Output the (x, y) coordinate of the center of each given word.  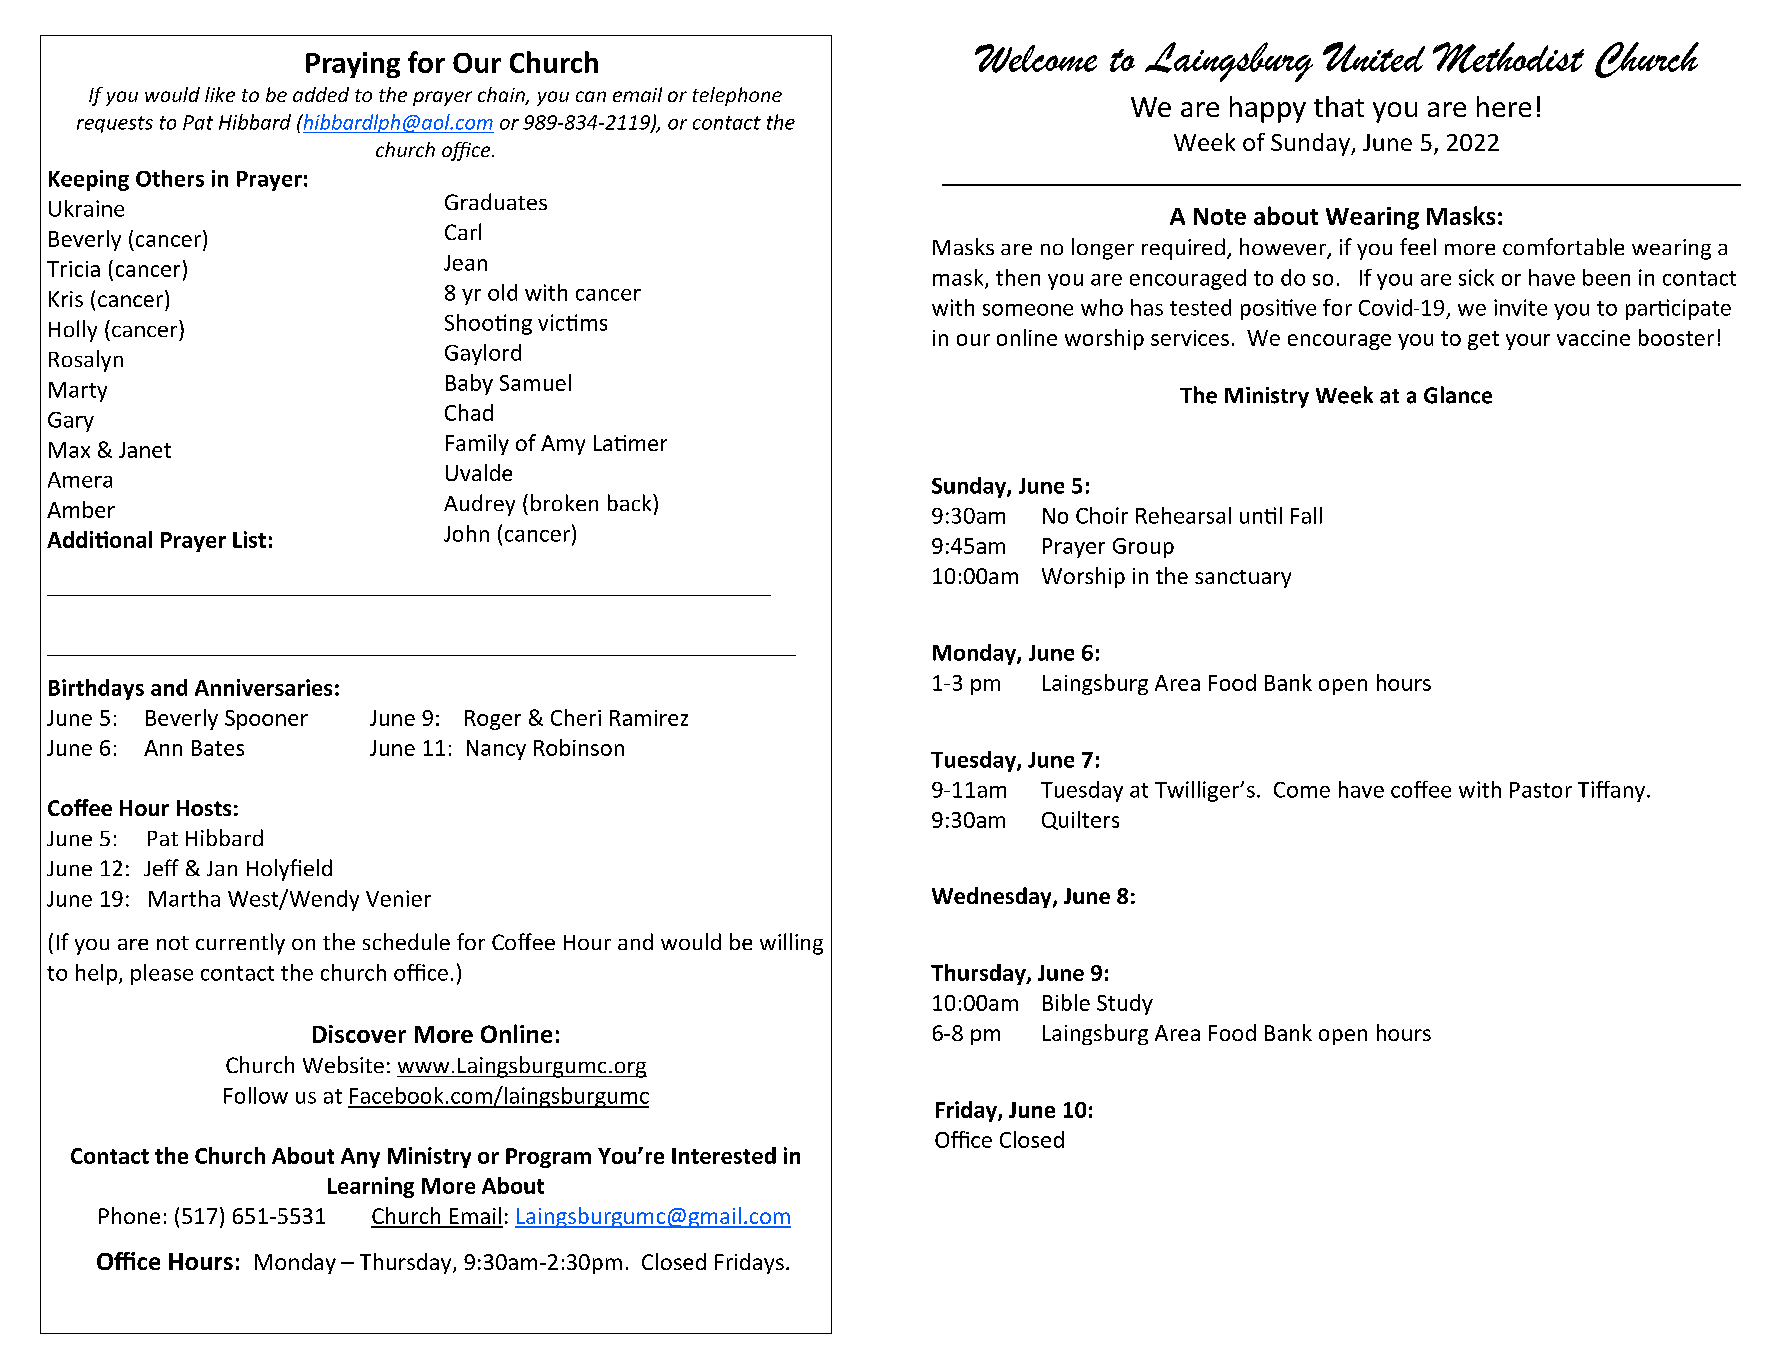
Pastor (1541, 790)
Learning (371, 1187)
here (1504, 106)
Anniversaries (263, 687)
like (220, 94)
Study (1125, 1004)
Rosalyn (86, 361)
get (1483, 340)
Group (1143, 548)
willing (791, 944)
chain (502, 96)
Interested (724, 1155)
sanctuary (1243, 579)
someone (1028, 310)
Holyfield (289, 870)
